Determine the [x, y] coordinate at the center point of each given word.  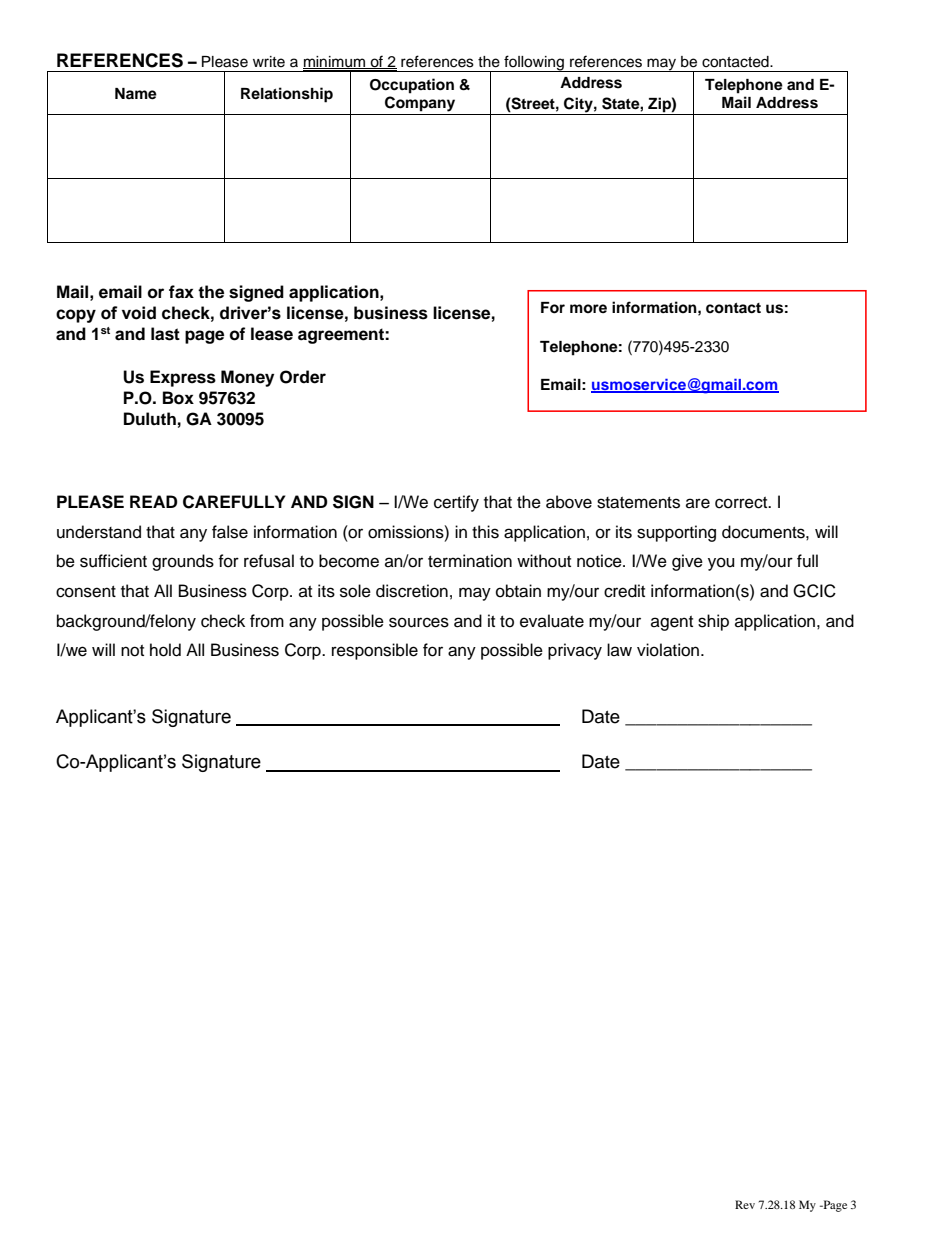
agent [672, 623]
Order [303, 377]
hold [165, 650]
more [588, 308]
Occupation [412, 86]
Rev [745, 1204]
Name [136, 94]
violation [669, 650]
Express [183, 378]
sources [419, 622]
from [267, 621]
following [534, 63]
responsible [375, 651]
